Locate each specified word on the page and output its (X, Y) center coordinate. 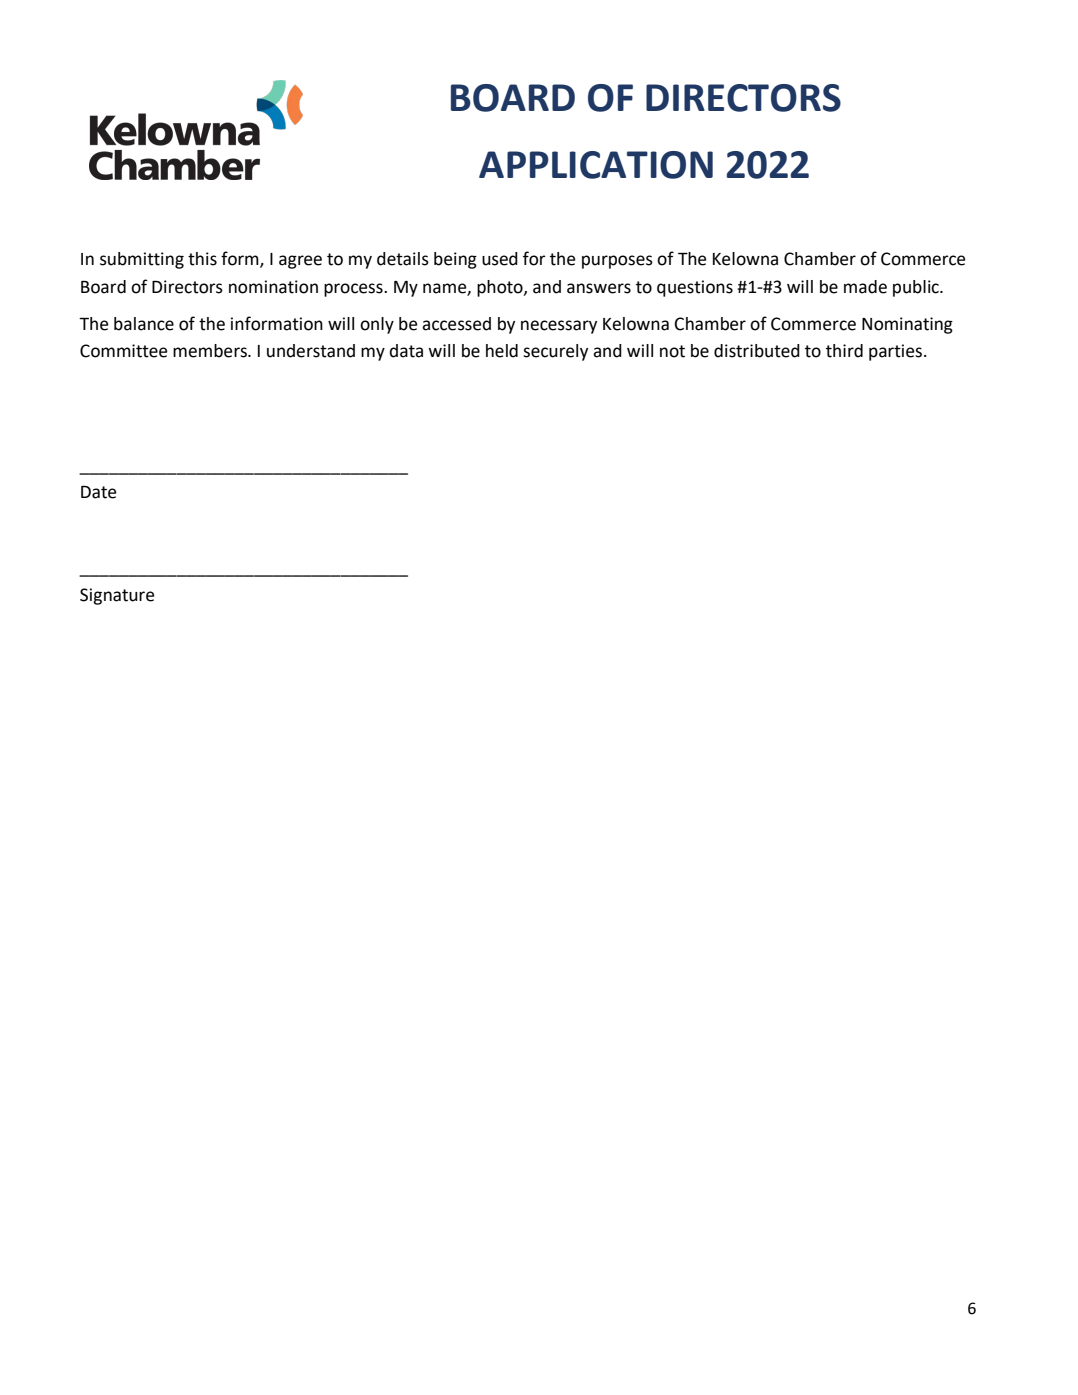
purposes (617, 262)
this (202, 259)
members (211, 351)
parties (895, 352)
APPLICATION (596, 165)
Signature (117, 596)
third (844, 351)
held (502, 351)
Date (98, 492)
